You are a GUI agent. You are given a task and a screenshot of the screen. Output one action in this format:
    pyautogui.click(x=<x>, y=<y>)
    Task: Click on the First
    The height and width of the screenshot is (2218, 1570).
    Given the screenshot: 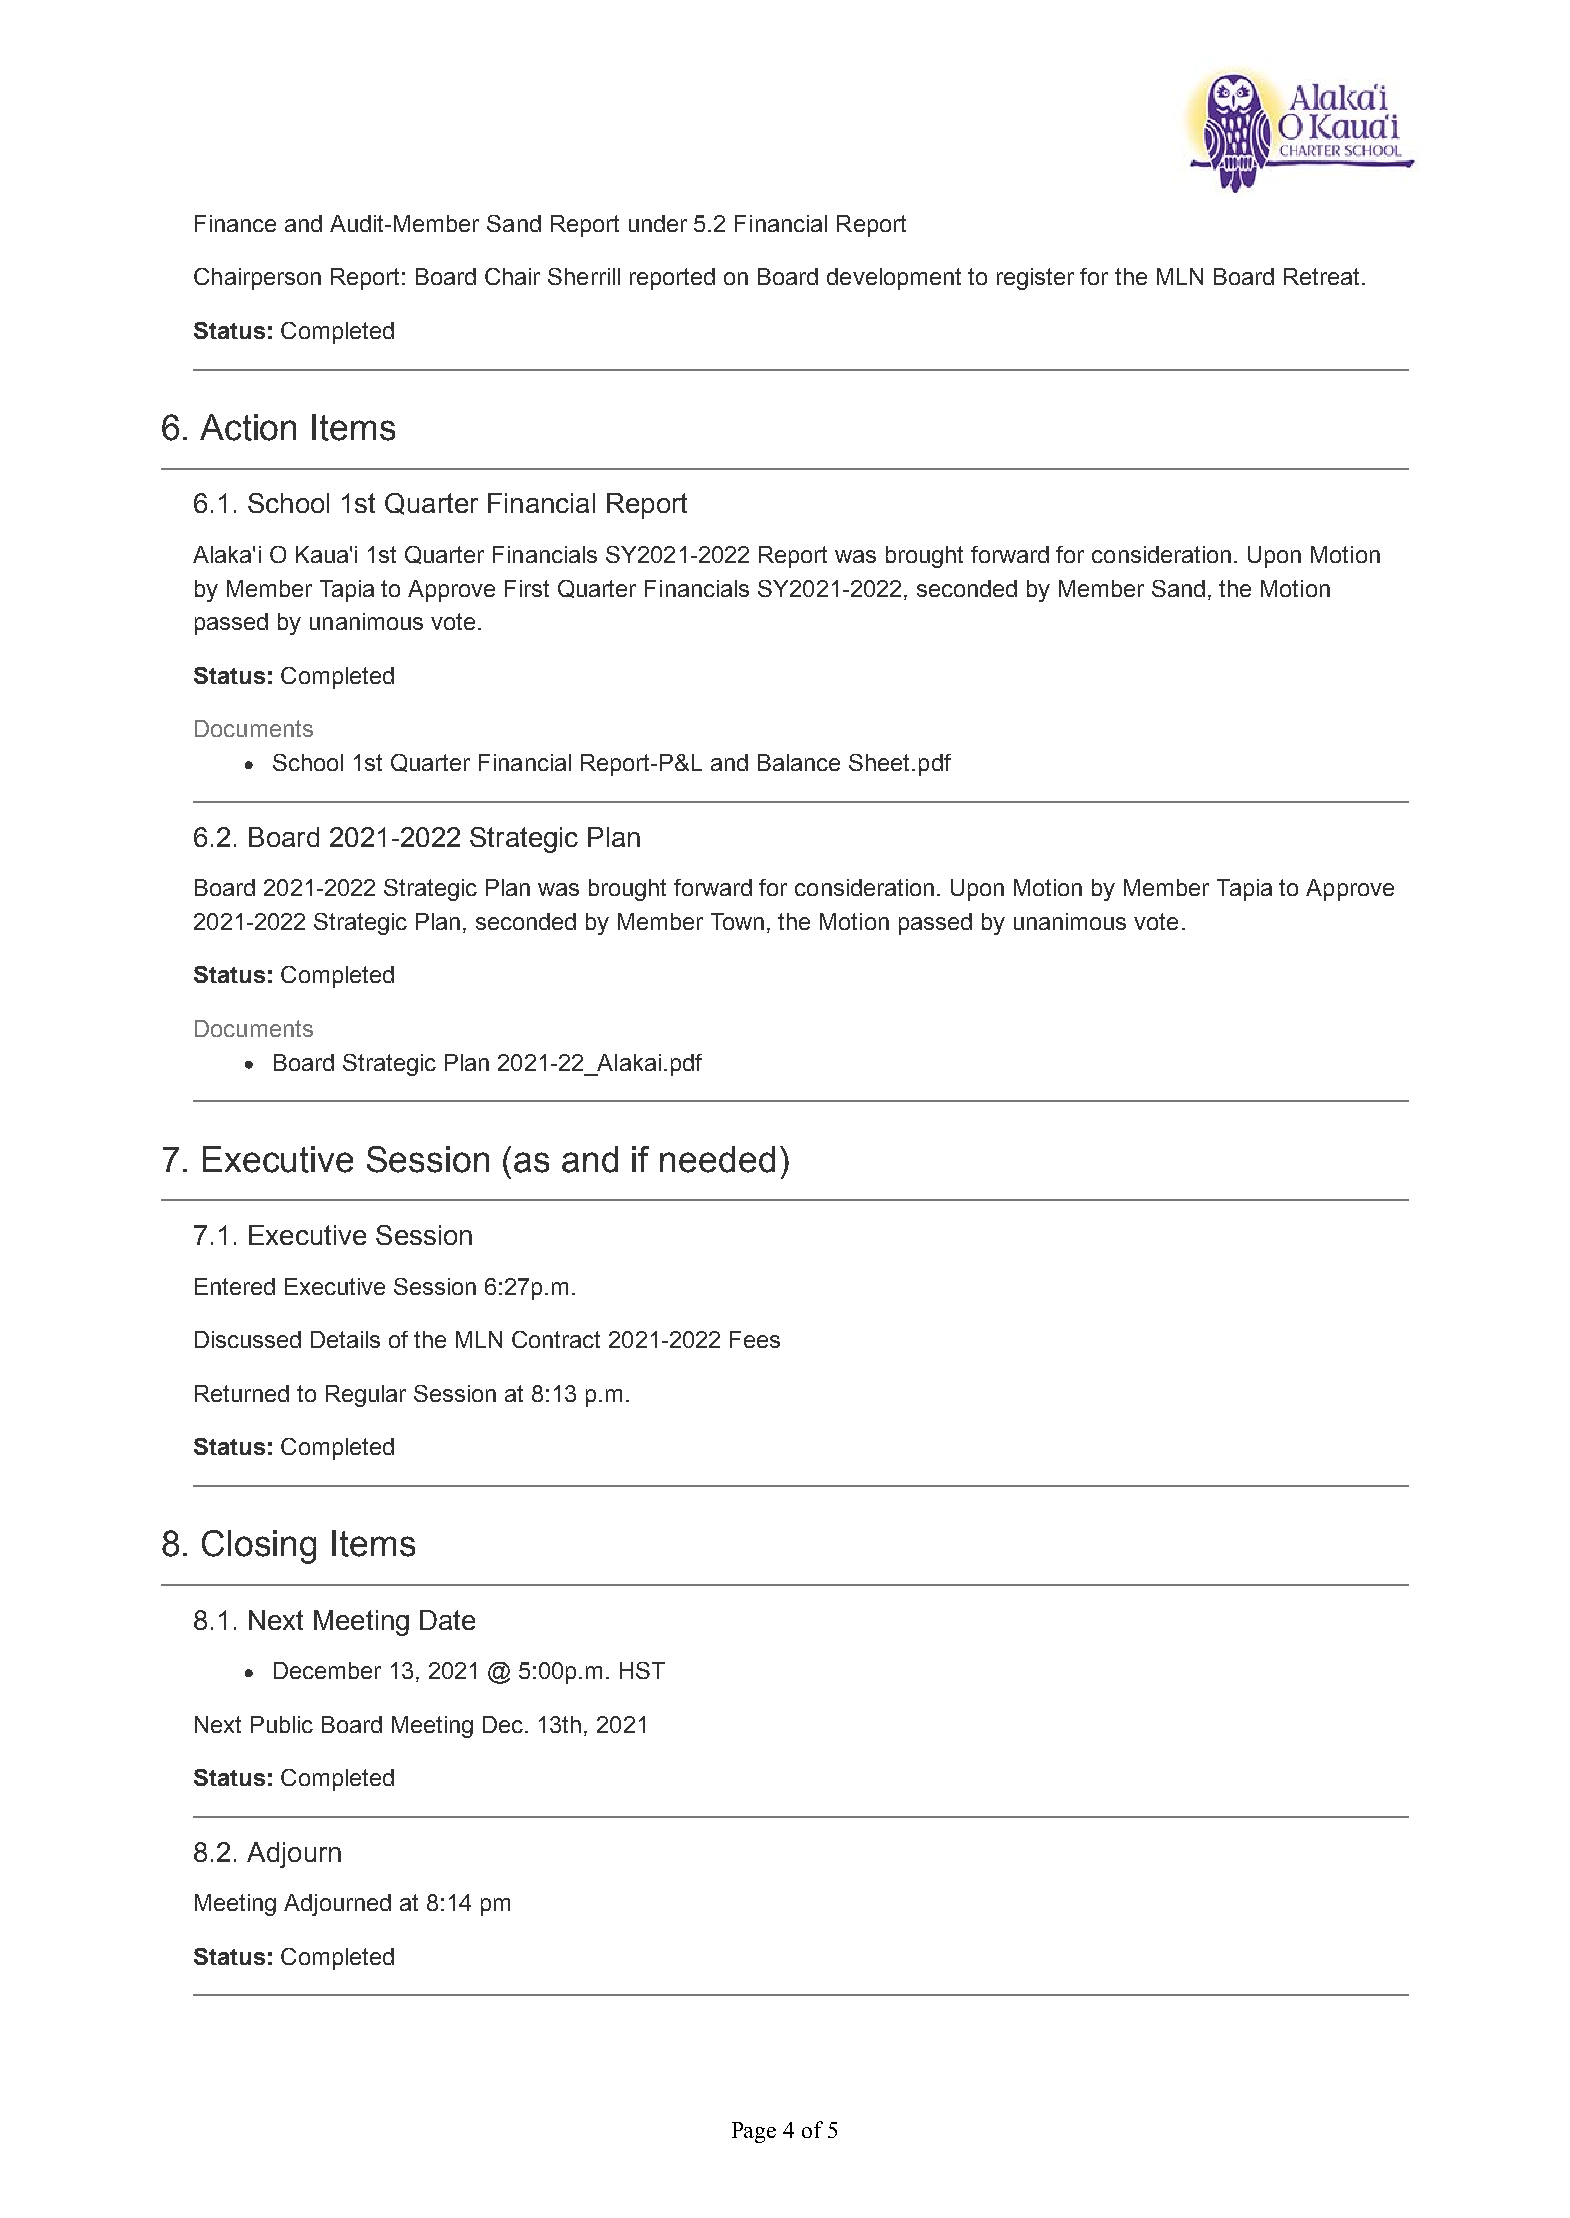 What is the action you would take?
    pyautogui.click(x=527, y=588)
